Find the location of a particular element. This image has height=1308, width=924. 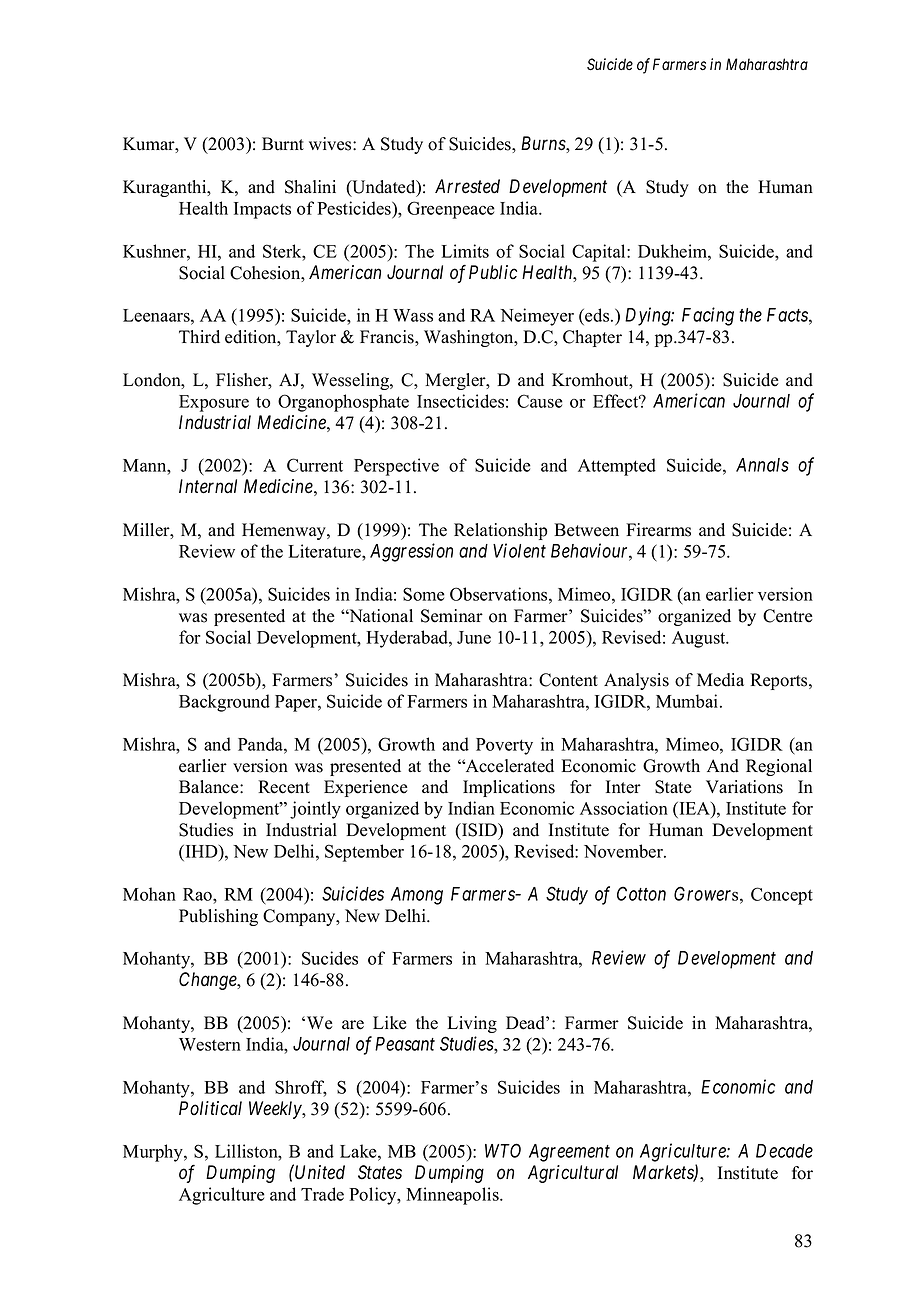

Burnt is located at coordinates (283, 144).
